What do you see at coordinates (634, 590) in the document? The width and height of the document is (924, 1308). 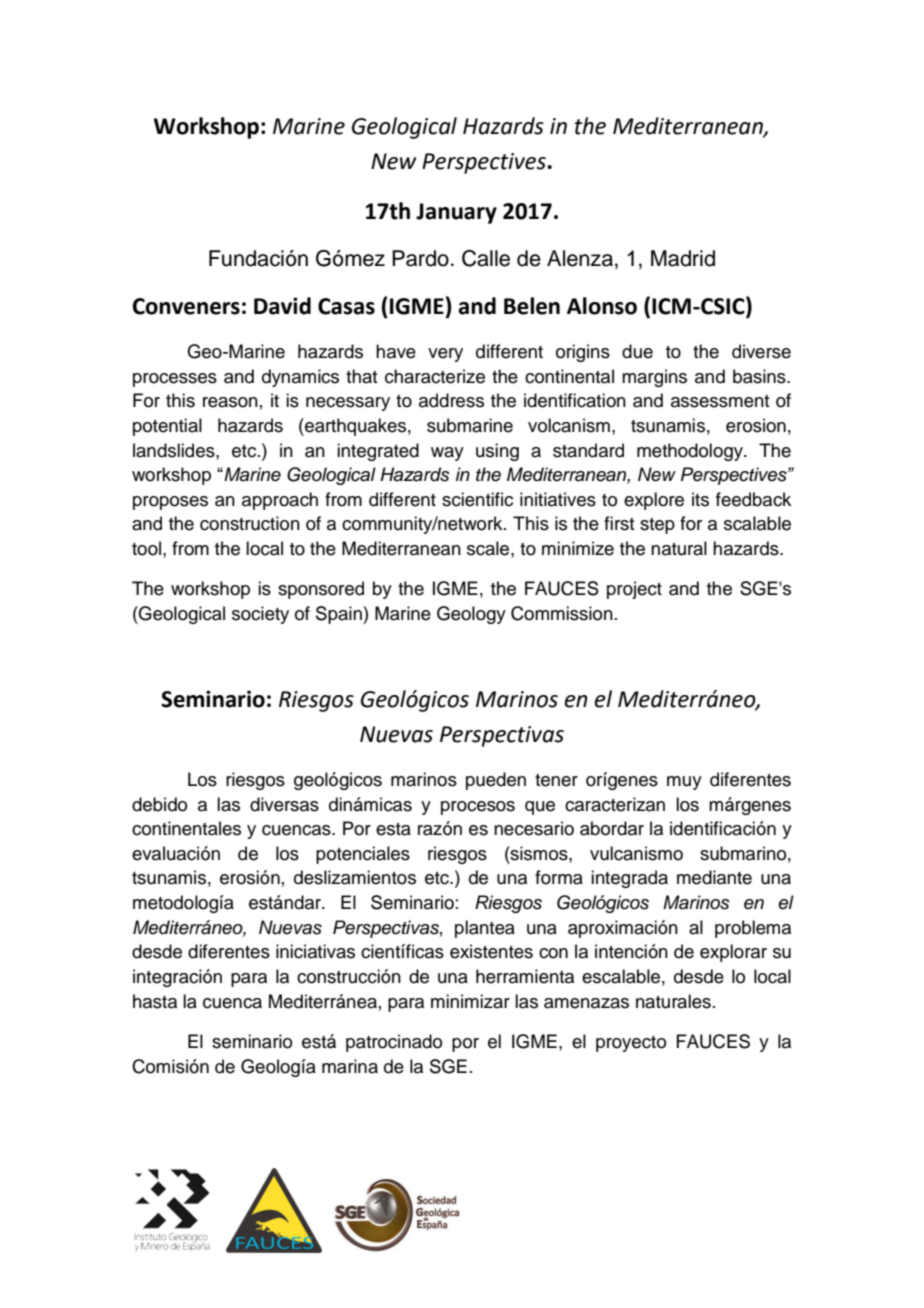 I see `project` at bounding box center [634, 590].
